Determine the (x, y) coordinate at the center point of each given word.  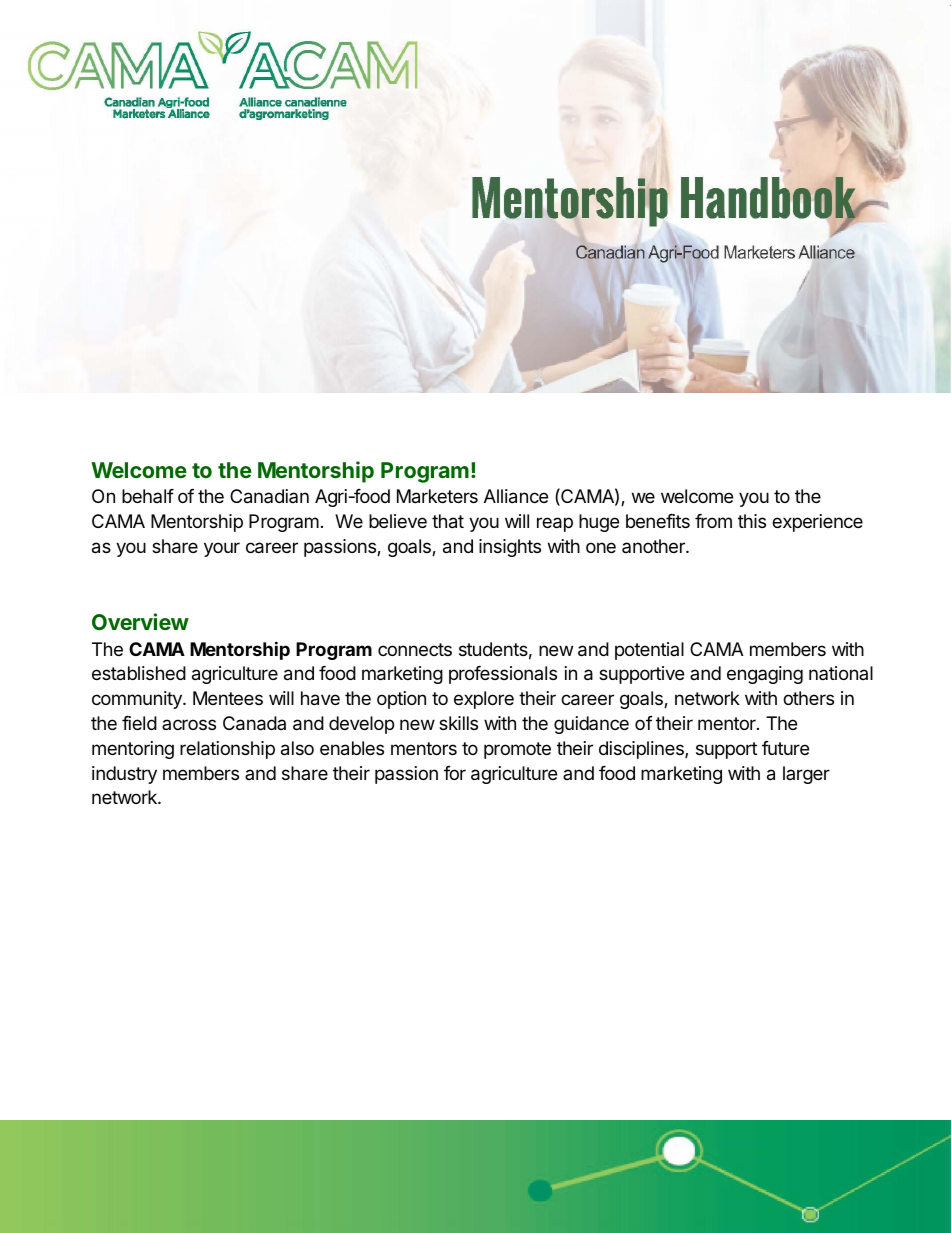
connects (415, 649)
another (654, 546)
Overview (140, 621)
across (189, 724)
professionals (503, 675)
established (139, 673)
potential (649, 651)
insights (510, 548)
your (222, 549)
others (808, 698)
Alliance (516, 496)
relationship (227, 750)
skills (458, 723)
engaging (765, 675)
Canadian (269, 496)
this (752, 521)
